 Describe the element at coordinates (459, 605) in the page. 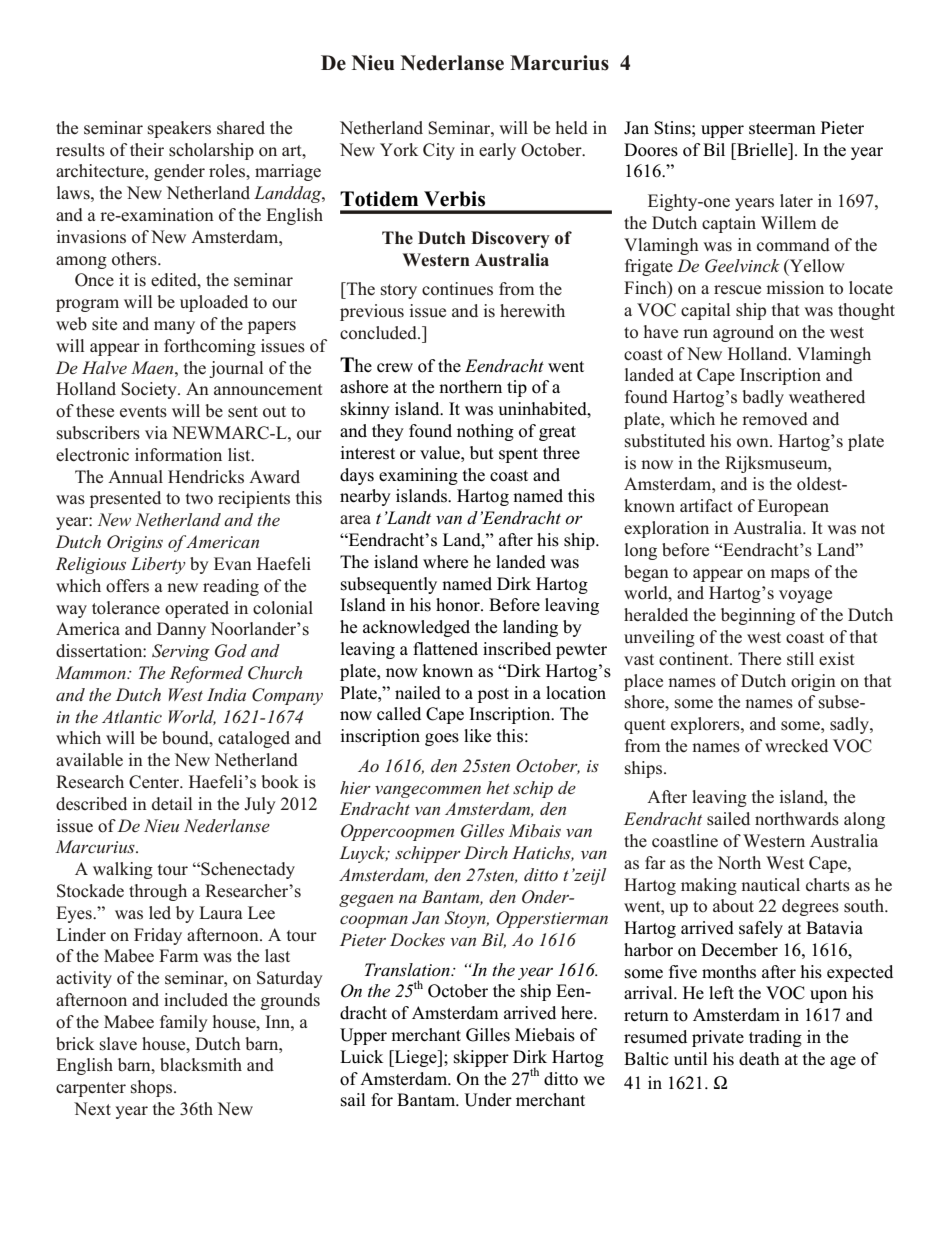

I see `honor` at that location.
